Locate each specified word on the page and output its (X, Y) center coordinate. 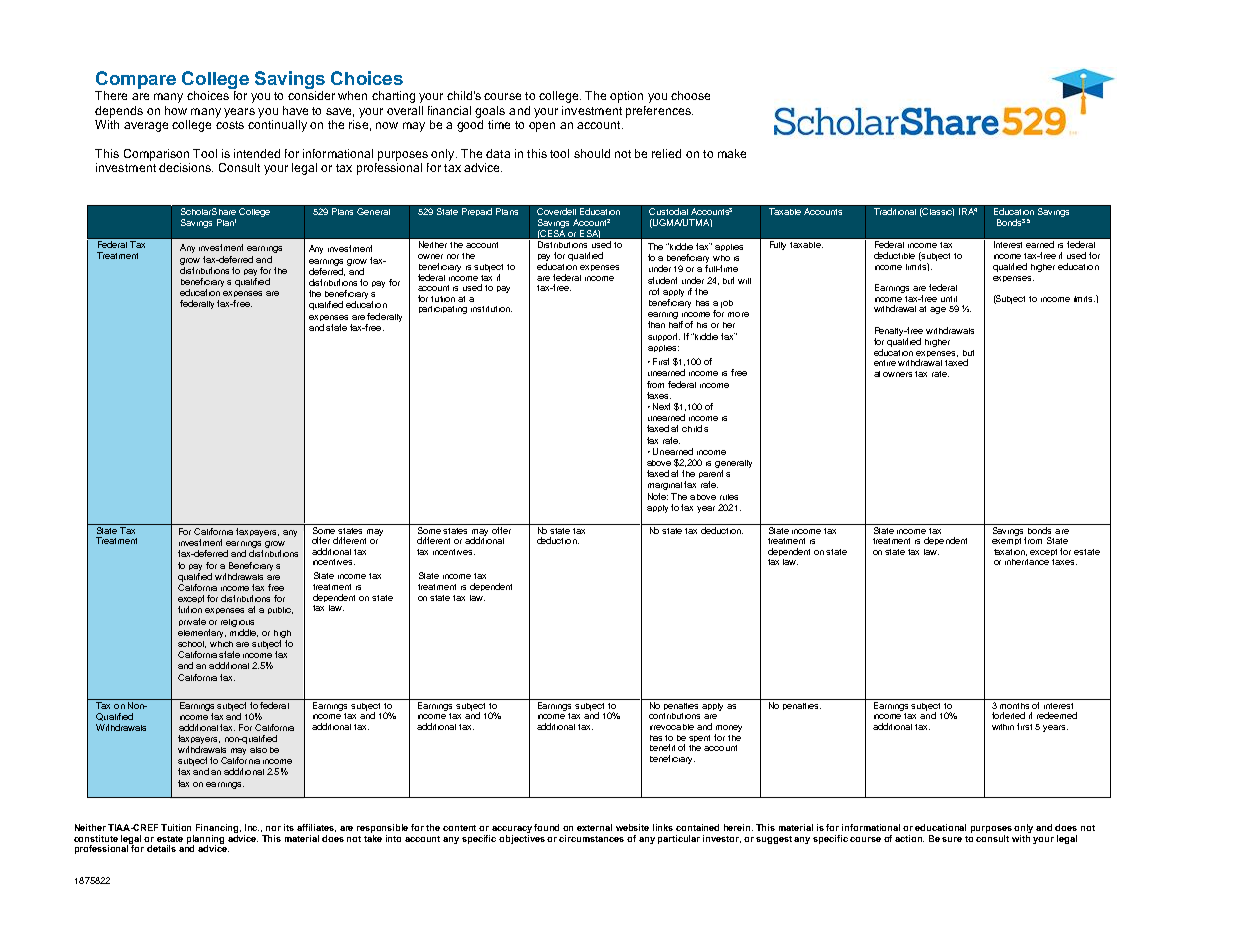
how (176, 110)
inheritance (1027, 562)
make (732, 153)
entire (885, 363)
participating (443, 310)
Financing (218, 830)
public (280, 610)
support (664, 337)
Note (658, 496)
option (626, 97)
